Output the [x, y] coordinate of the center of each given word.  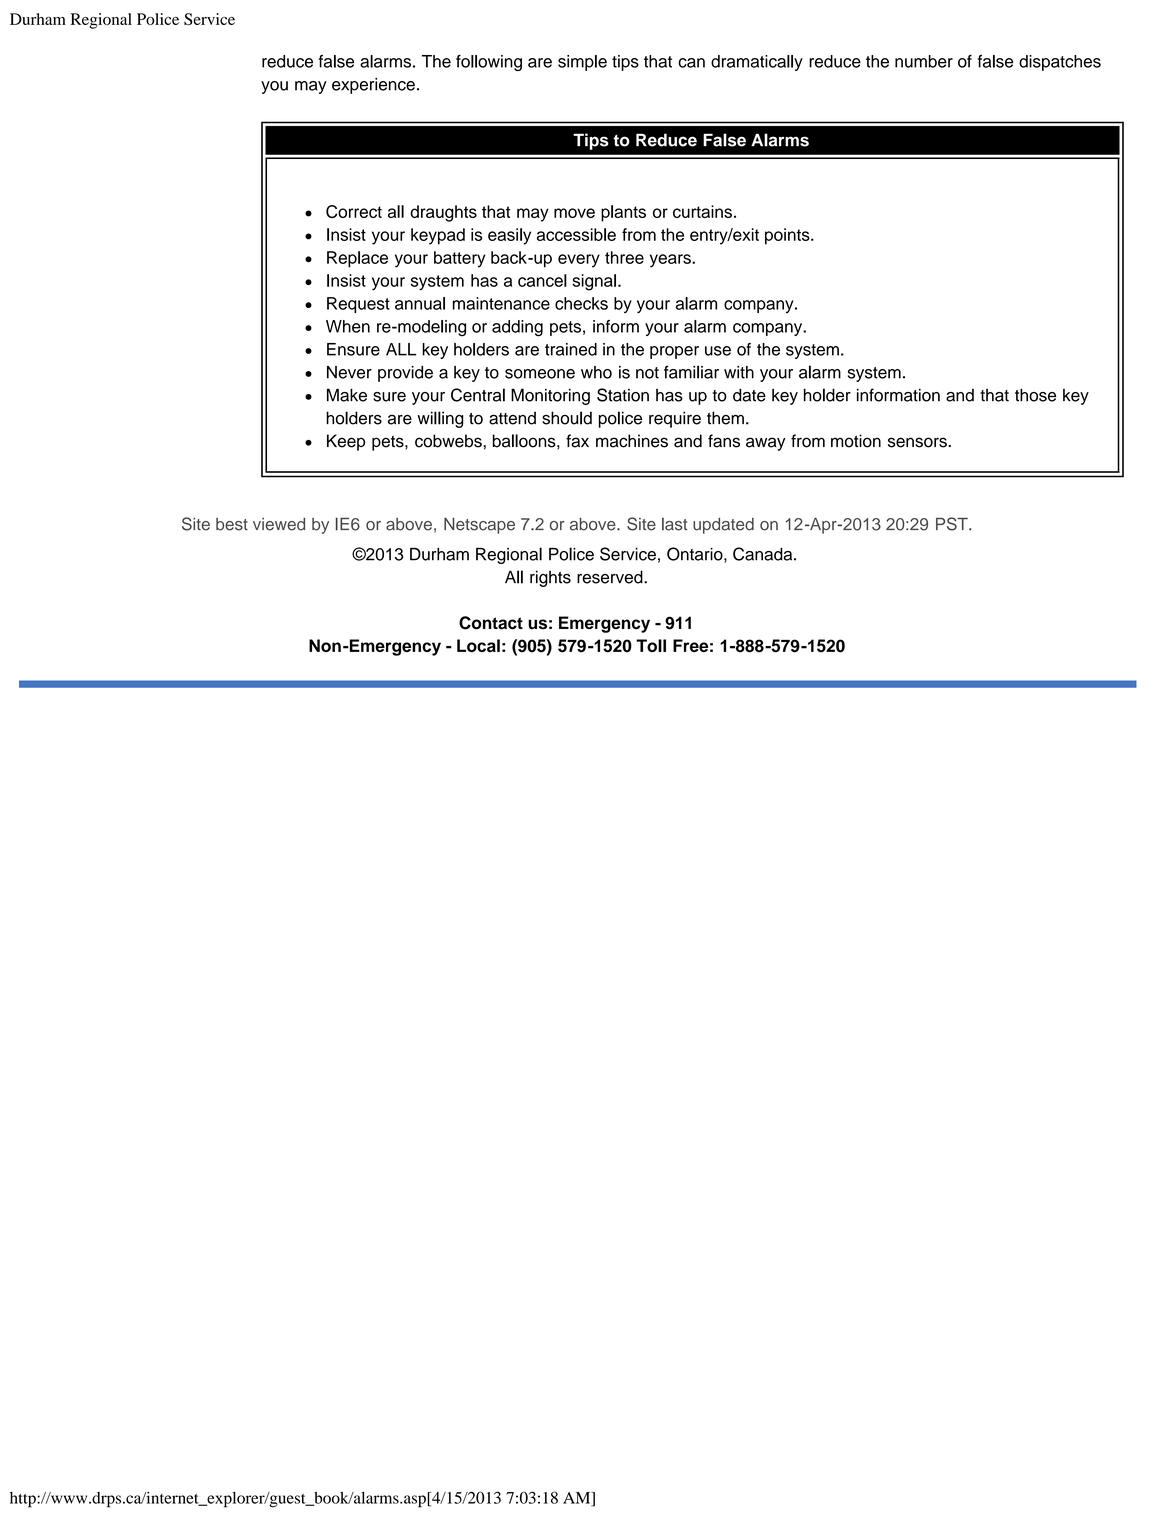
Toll [651, 645]
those [1035, 395]
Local [478, 645]
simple [582, 63]
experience [373, 86]
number [924, 61]
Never [349, 372]
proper [674, 352]
